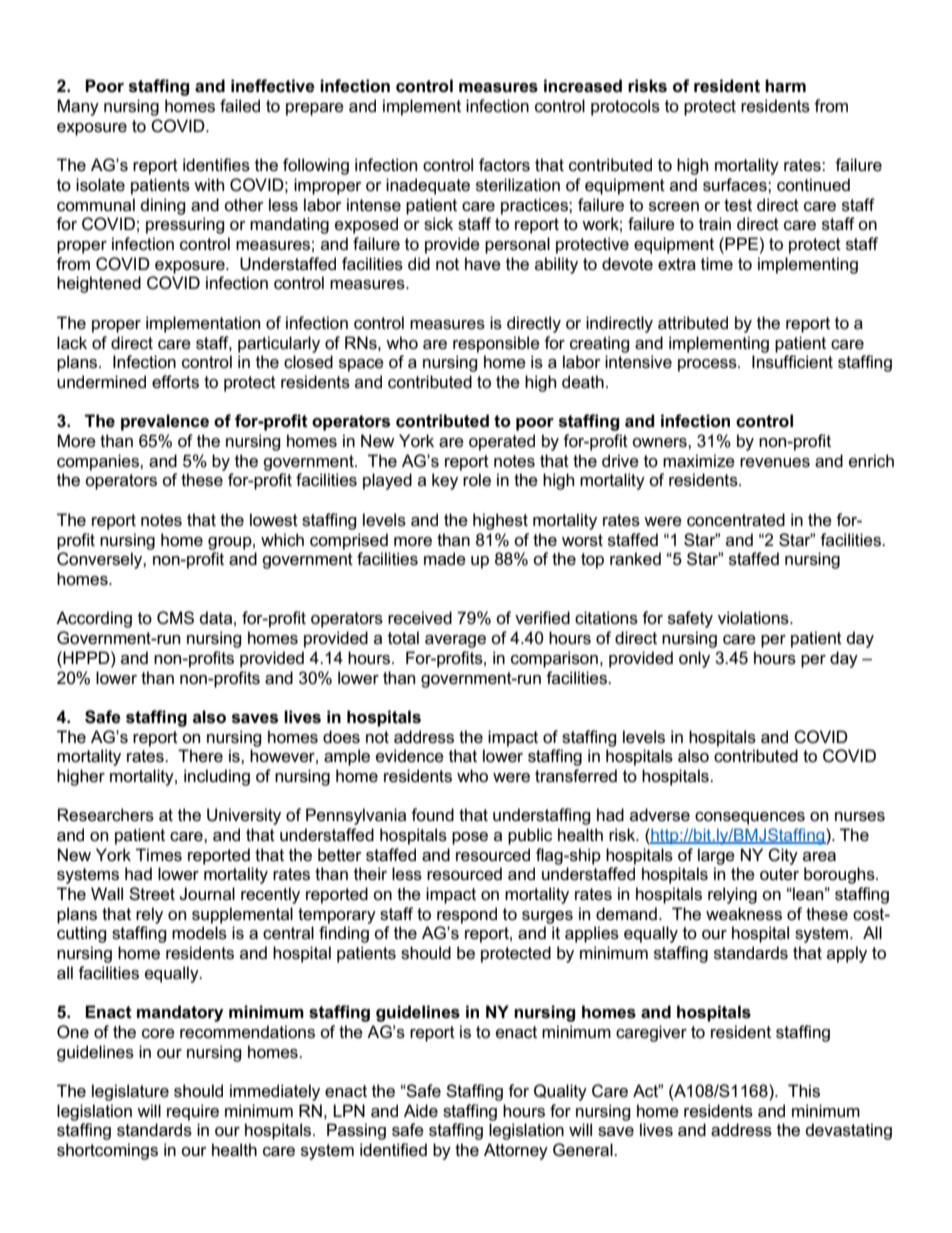  What do you see at coordinates (200, 756) in the page?
I see `There` at bounding box center [200, 756].
